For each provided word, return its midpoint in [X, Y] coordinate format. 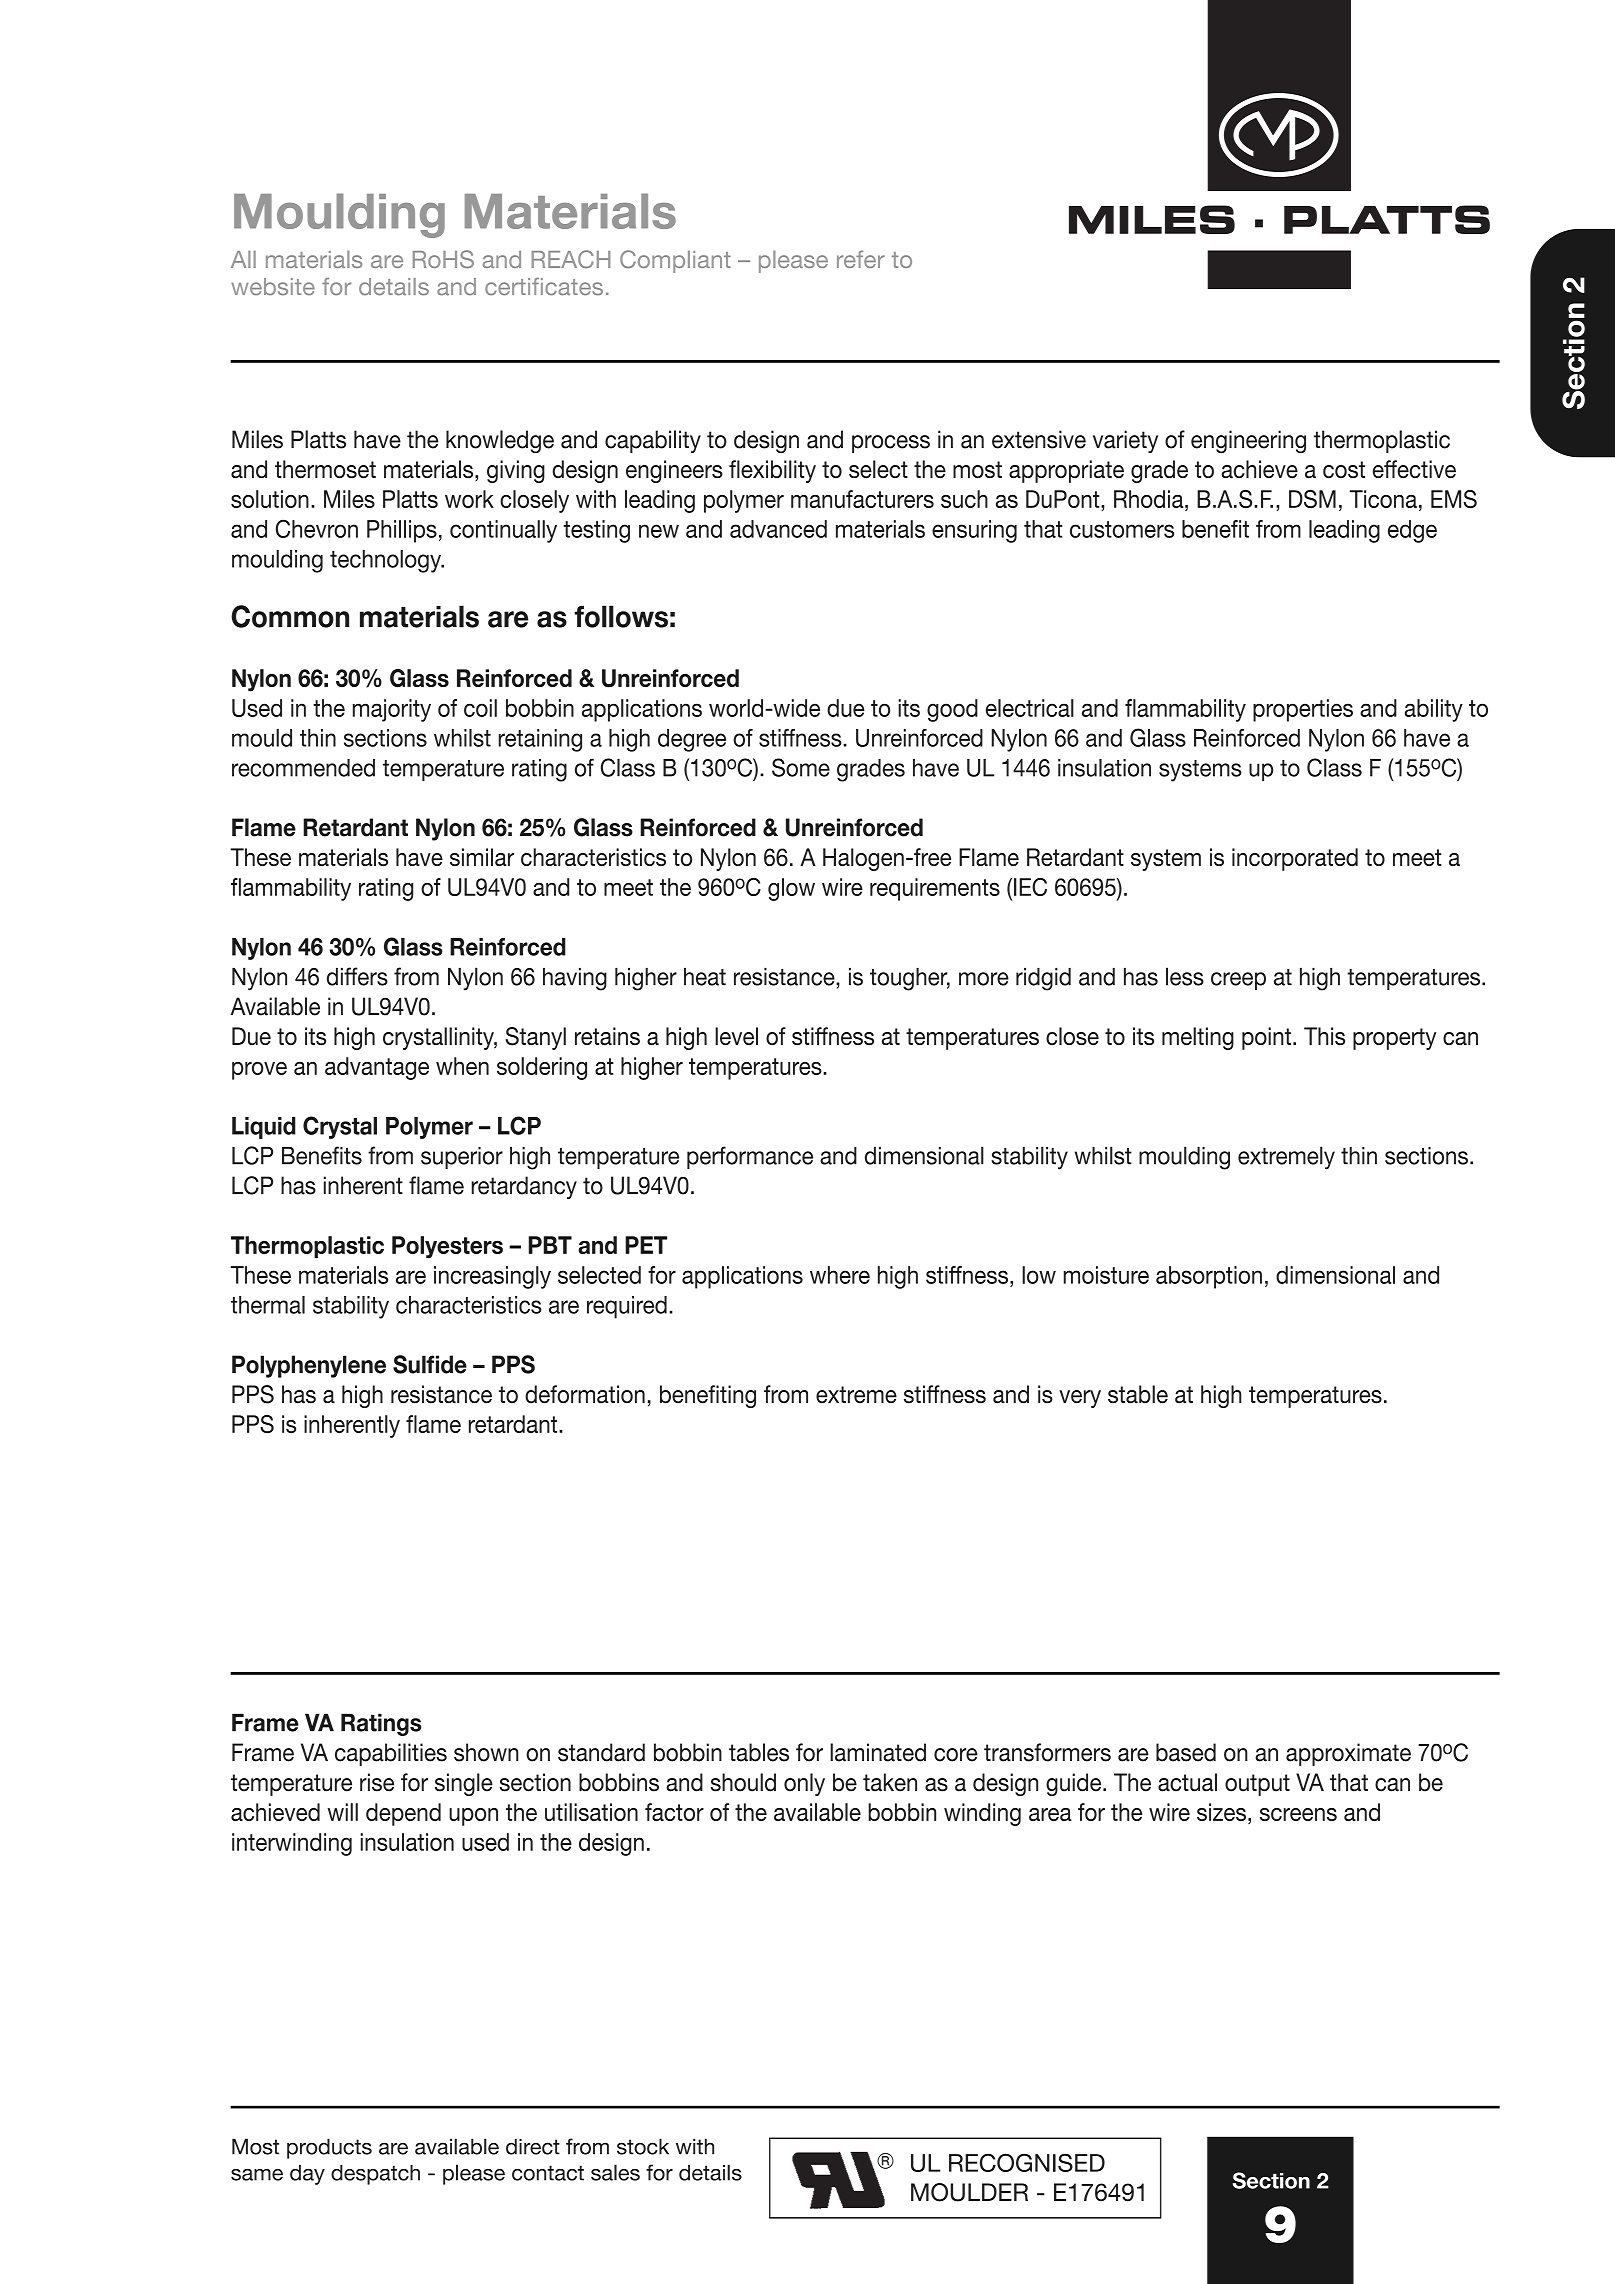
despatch [375, 2175]
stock [643, 2146]
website [273, 287]
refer [861, 259]
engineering [1248, 441]
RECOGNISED [1027, 2162]
